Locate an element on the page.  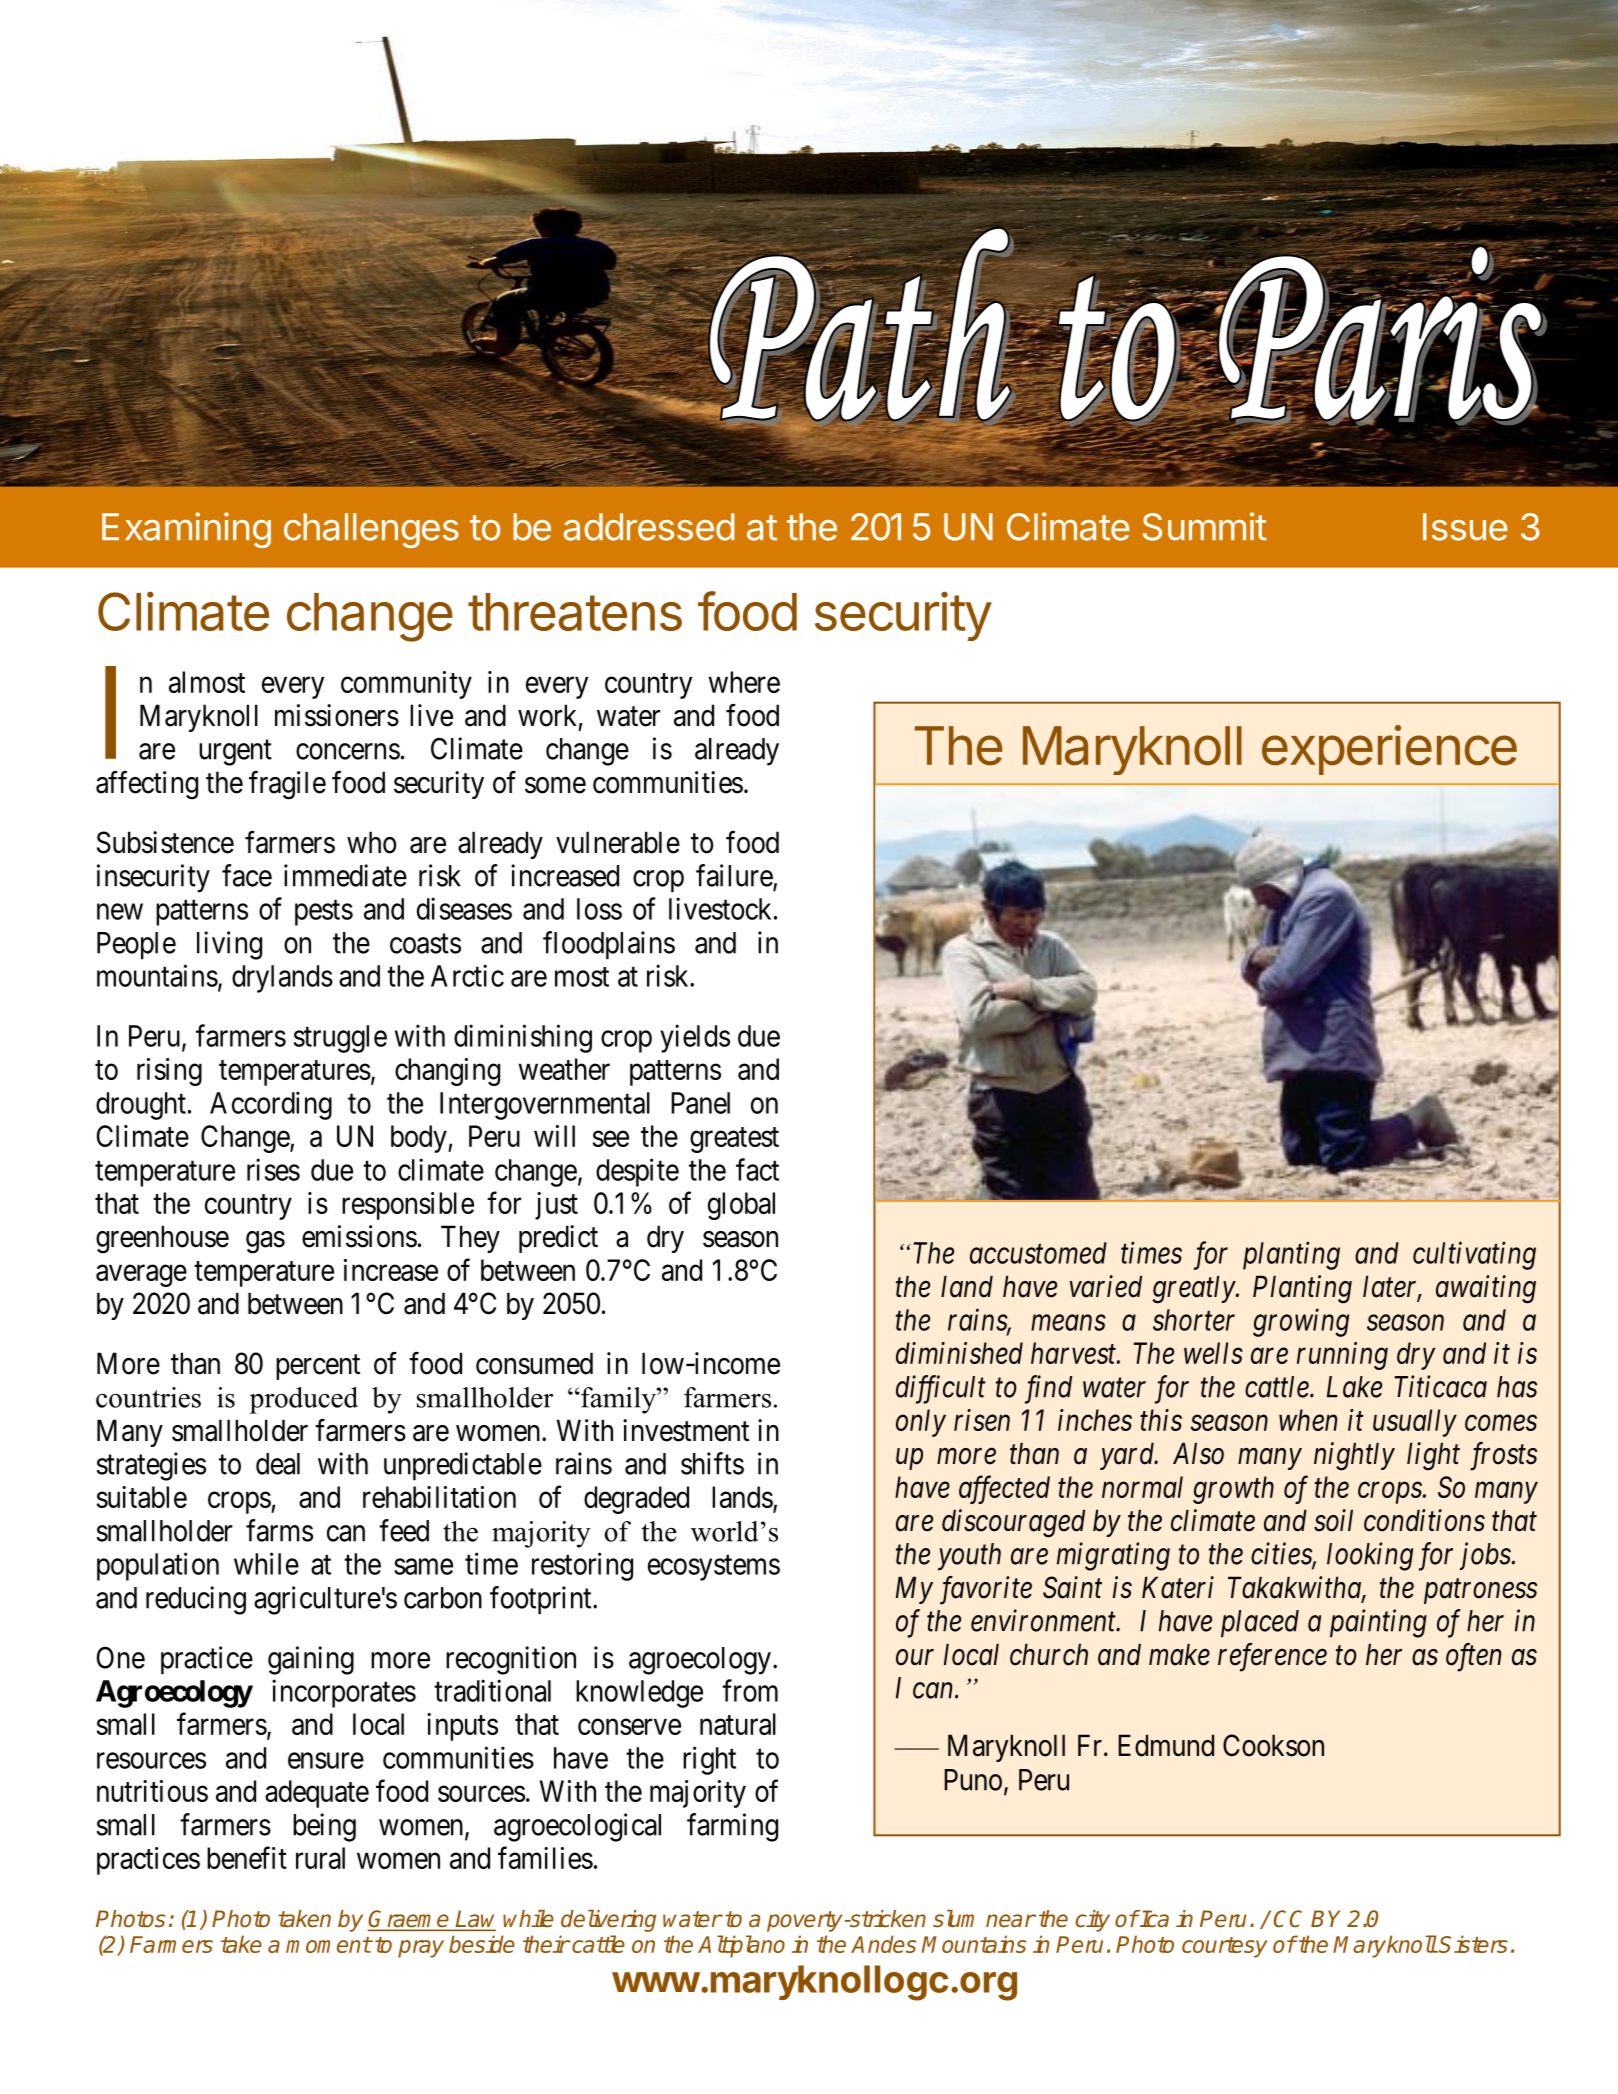
challenges is located at coordinates (371, 530).
